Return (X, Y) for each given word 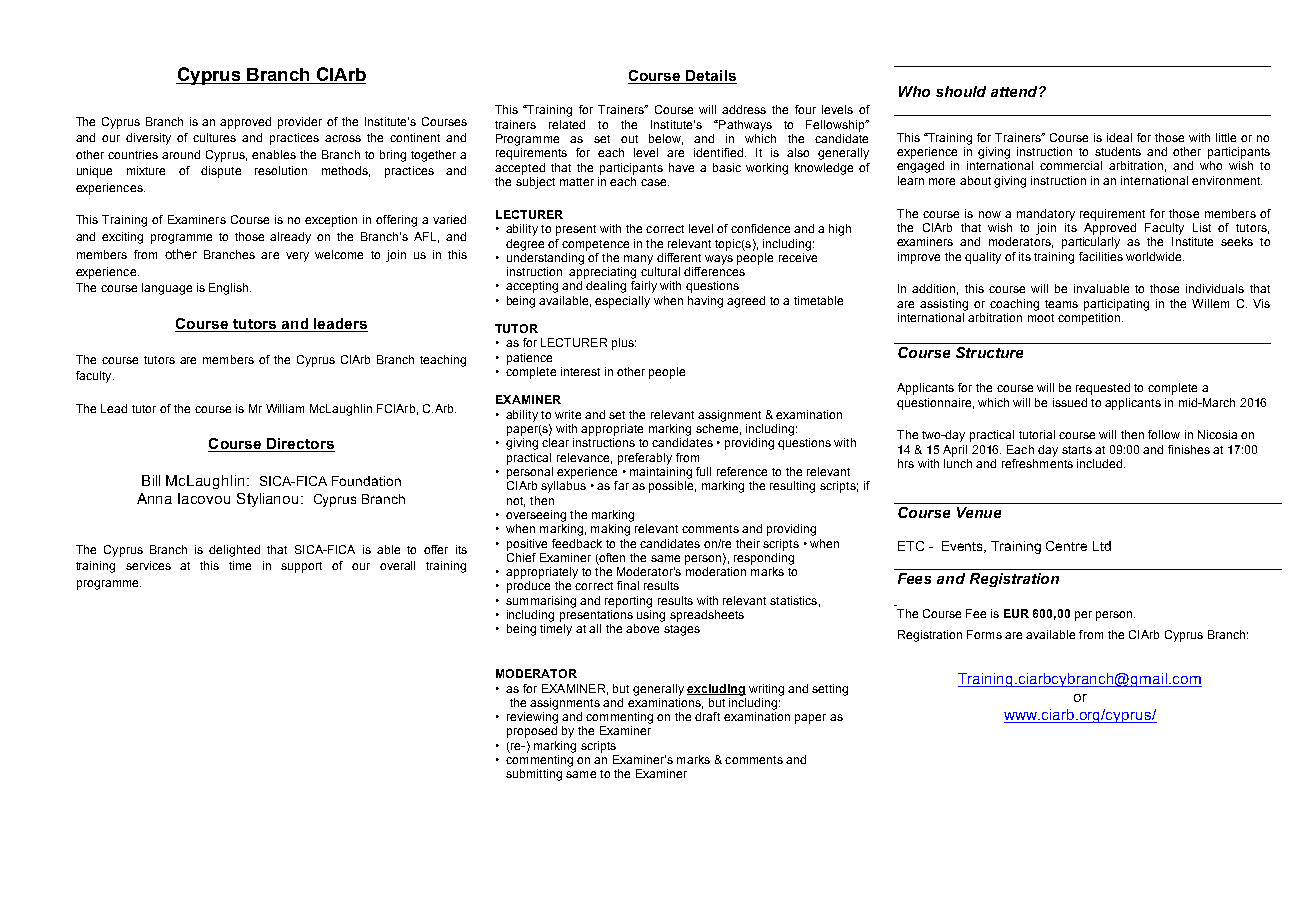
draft (707, 716)
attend (1015, 91)
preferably (645, 459)
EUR (1016, 613)
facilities (1101, 256)
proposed (532, 732)
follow (1164, 434)
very (297, 257)
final (628, 585)
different (679, 257)
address (744, 109)
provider (300, 123)
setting (830, 690)
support (301, 567)
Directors (300, 443)
